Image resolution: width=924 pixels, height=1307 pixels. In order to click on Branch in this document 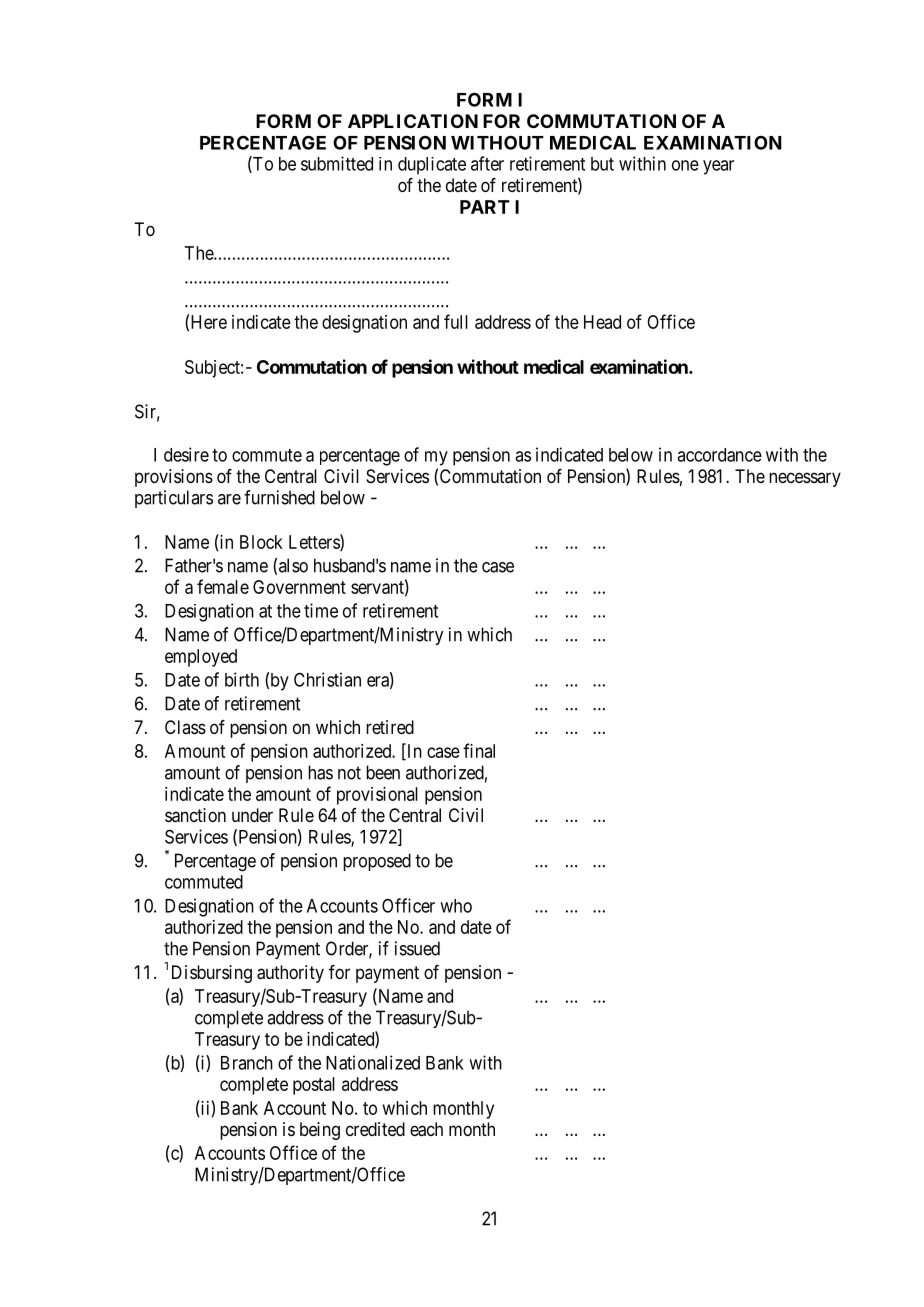, I will do `click(247, 1063)`.
